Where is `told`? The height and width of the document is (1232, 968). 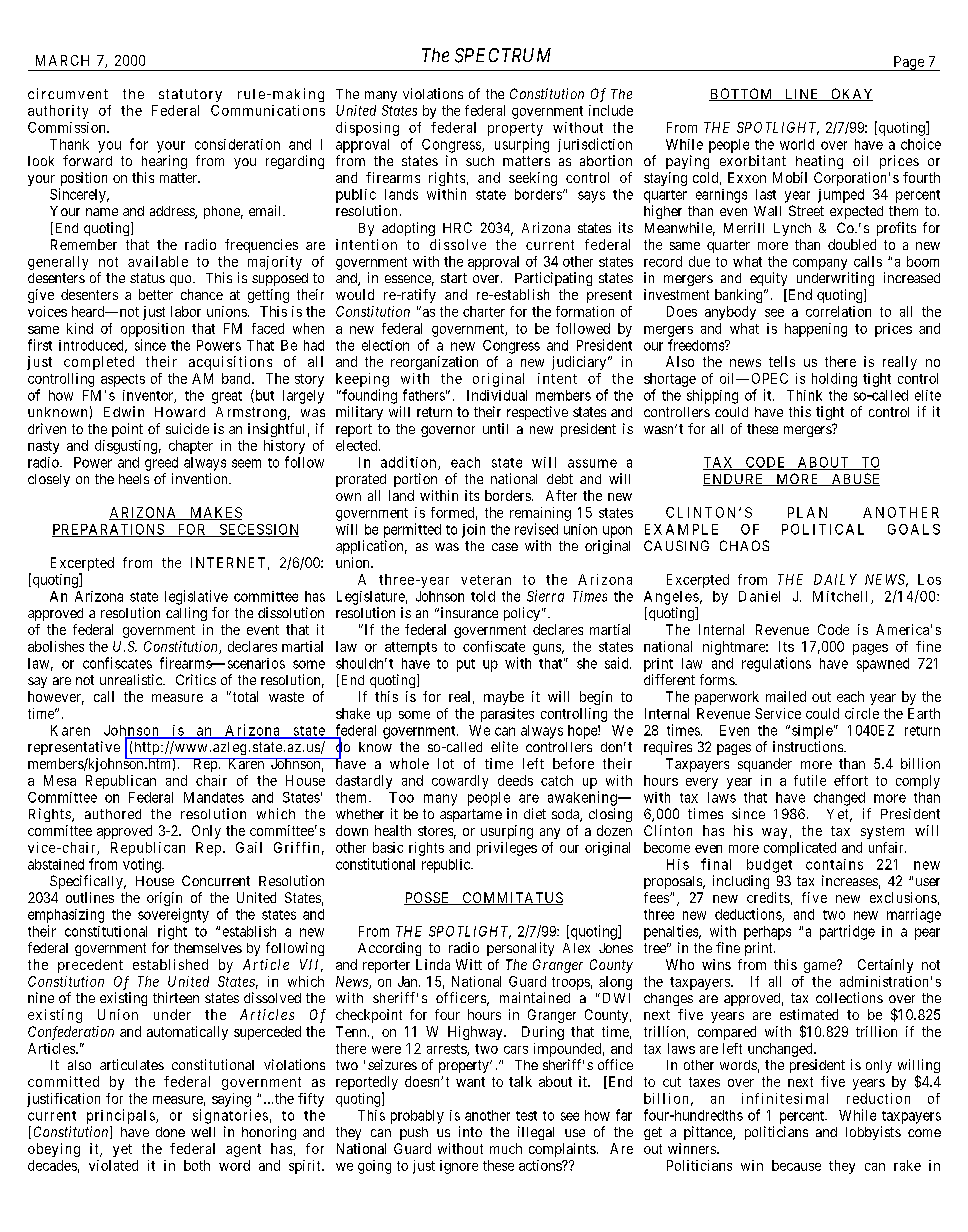 told is located at coordinates (483, 596).
